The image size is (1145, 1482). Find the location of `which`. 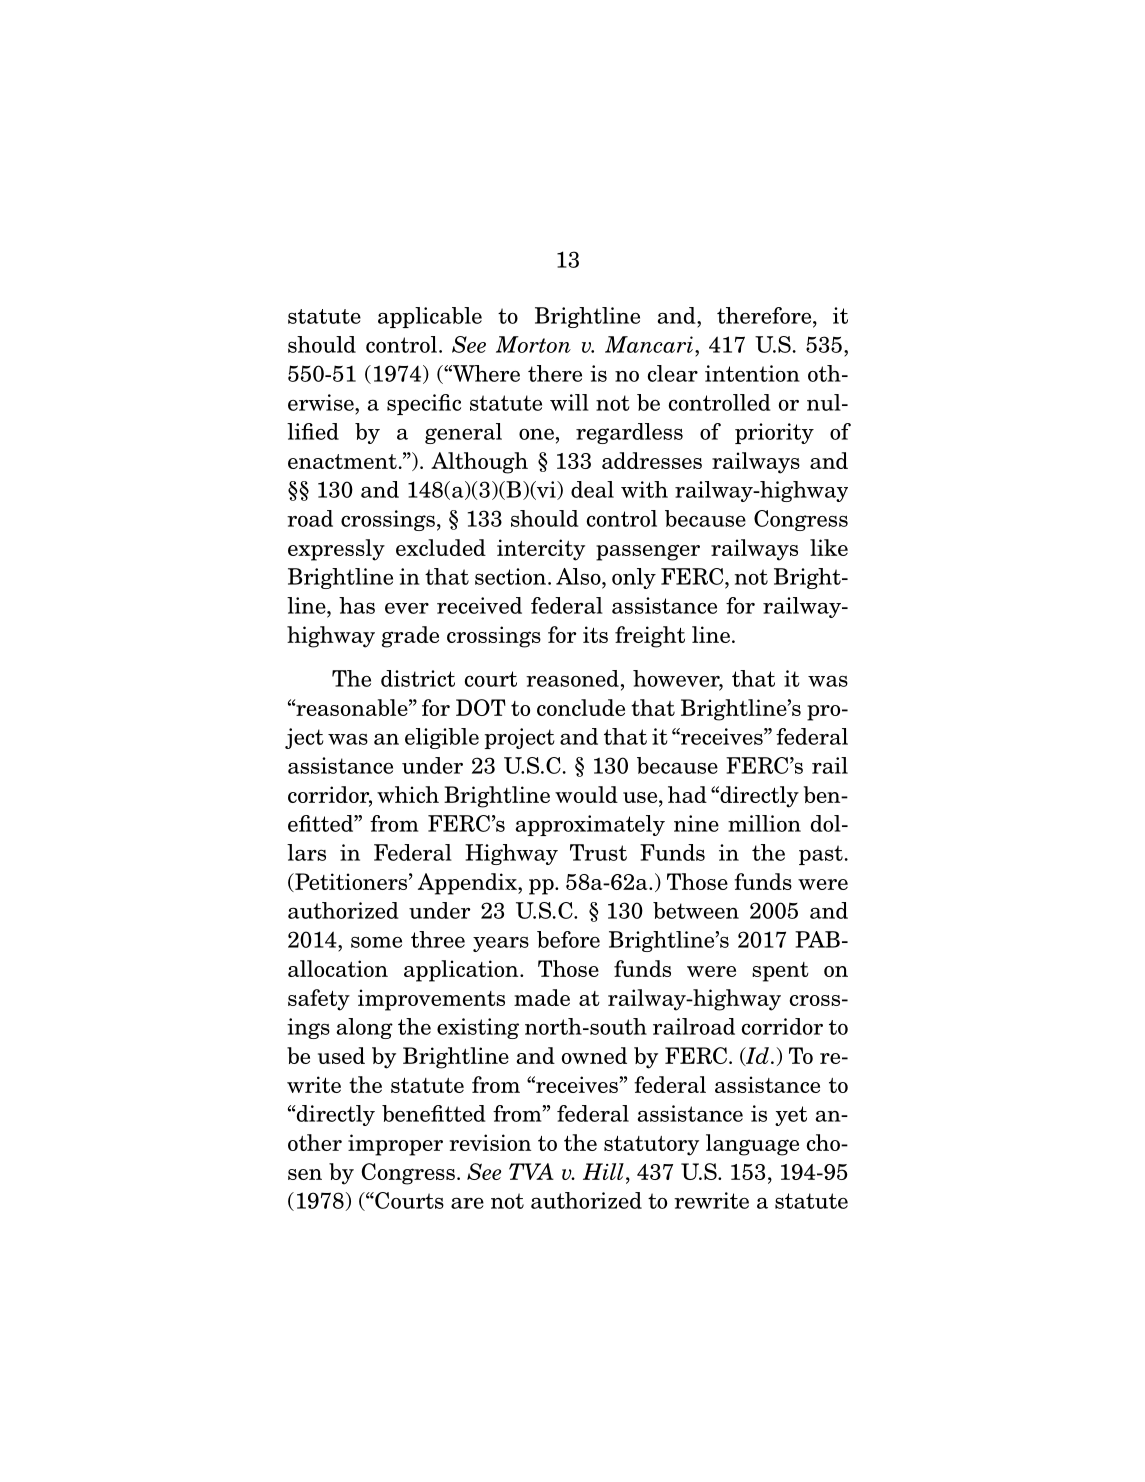

which is located at coordinates (408, 794).
